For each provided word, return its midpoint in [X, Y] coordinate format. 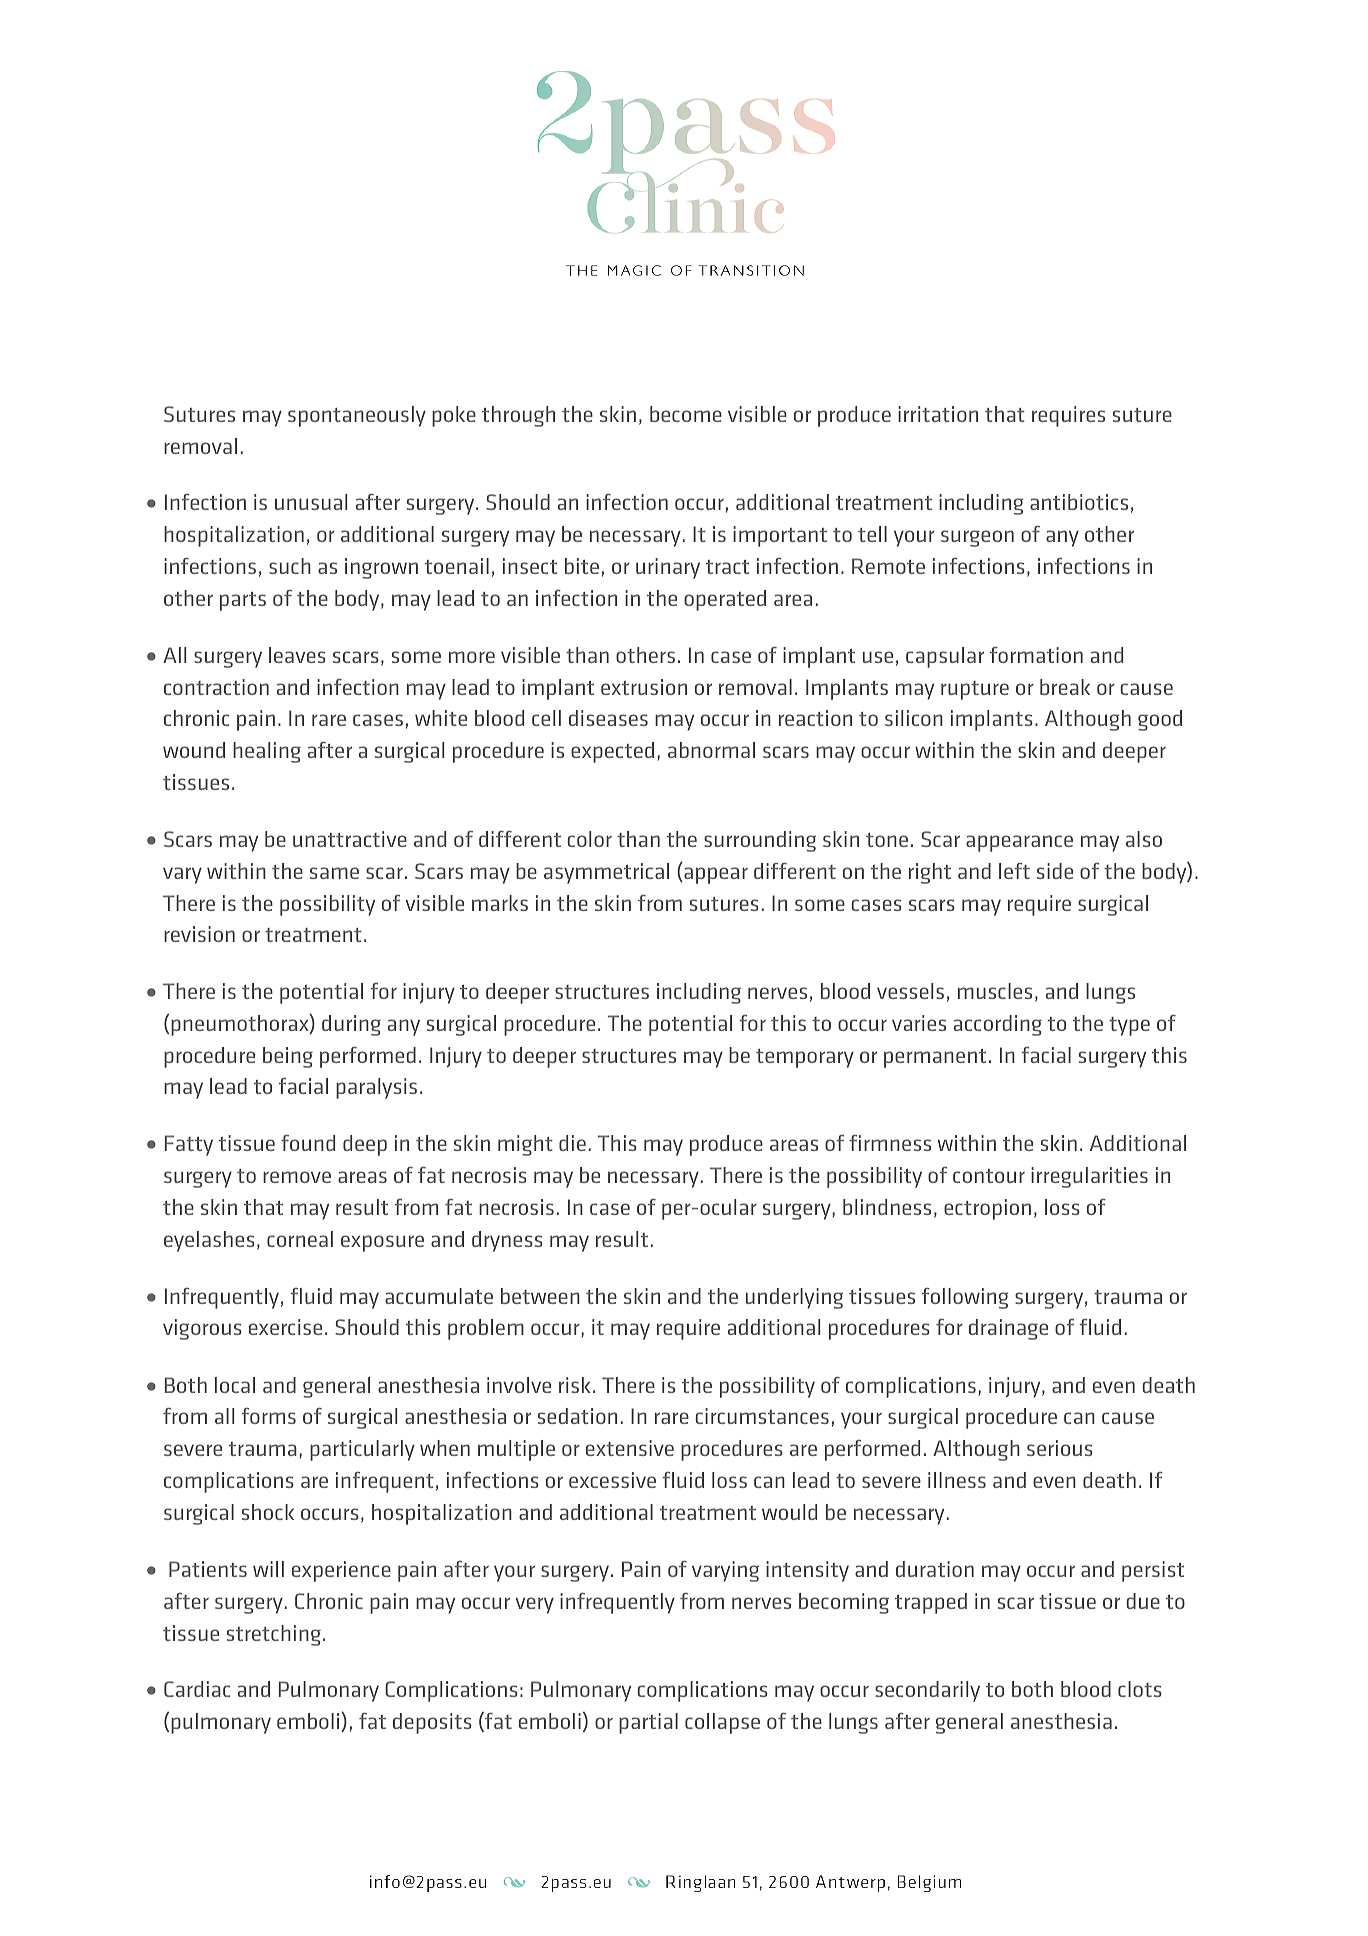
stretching [274, 1635]
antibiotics [1079, 502]
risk [575, 1385]
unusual [311, 502]
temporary [805, 1058]
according [998, 1025]
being [288, 1057]
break [1065, 687]
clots [1140, 1689]
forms [268, 1416]
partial [648, 1723]
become [686, 414]
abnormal [711, 750]
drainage [1008, 1329]
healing [267, 752]
